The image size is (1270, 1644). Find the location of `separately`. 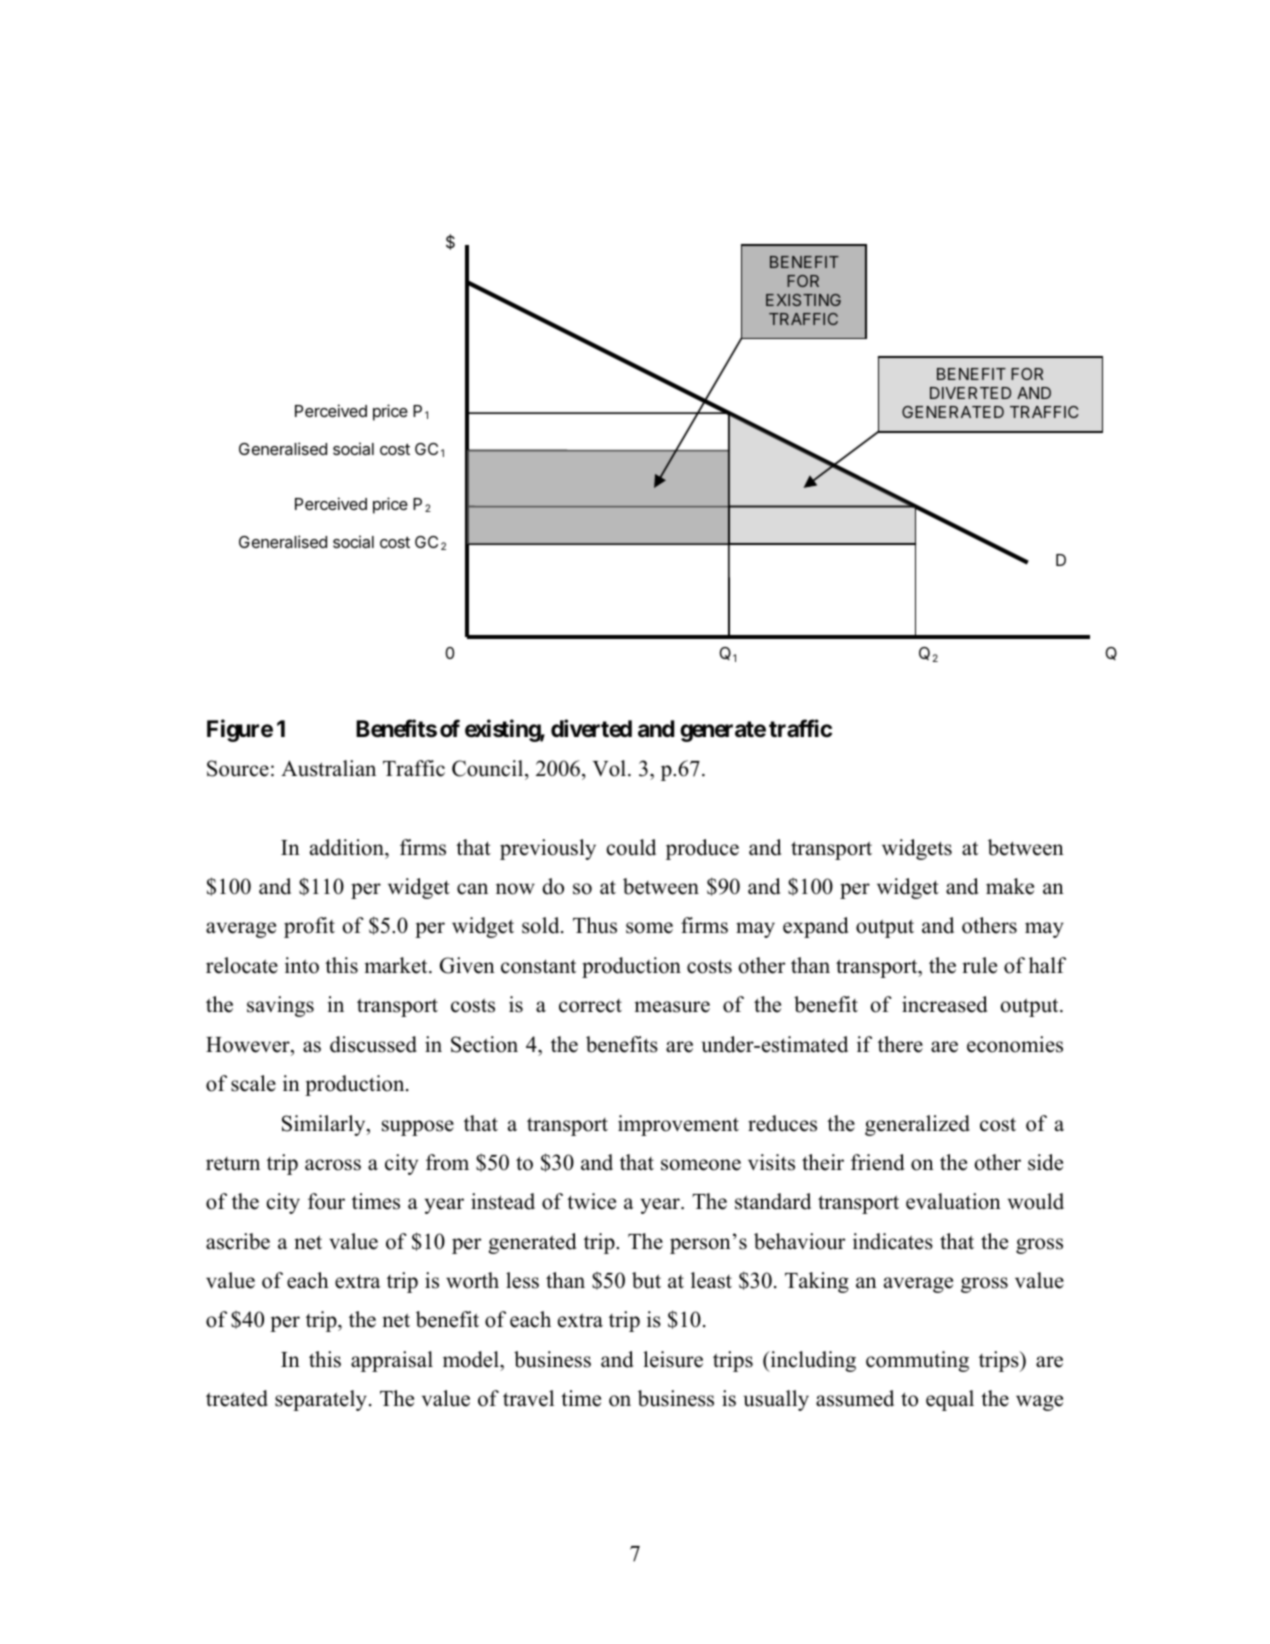

separately is located at coordinates (321, 1400).
